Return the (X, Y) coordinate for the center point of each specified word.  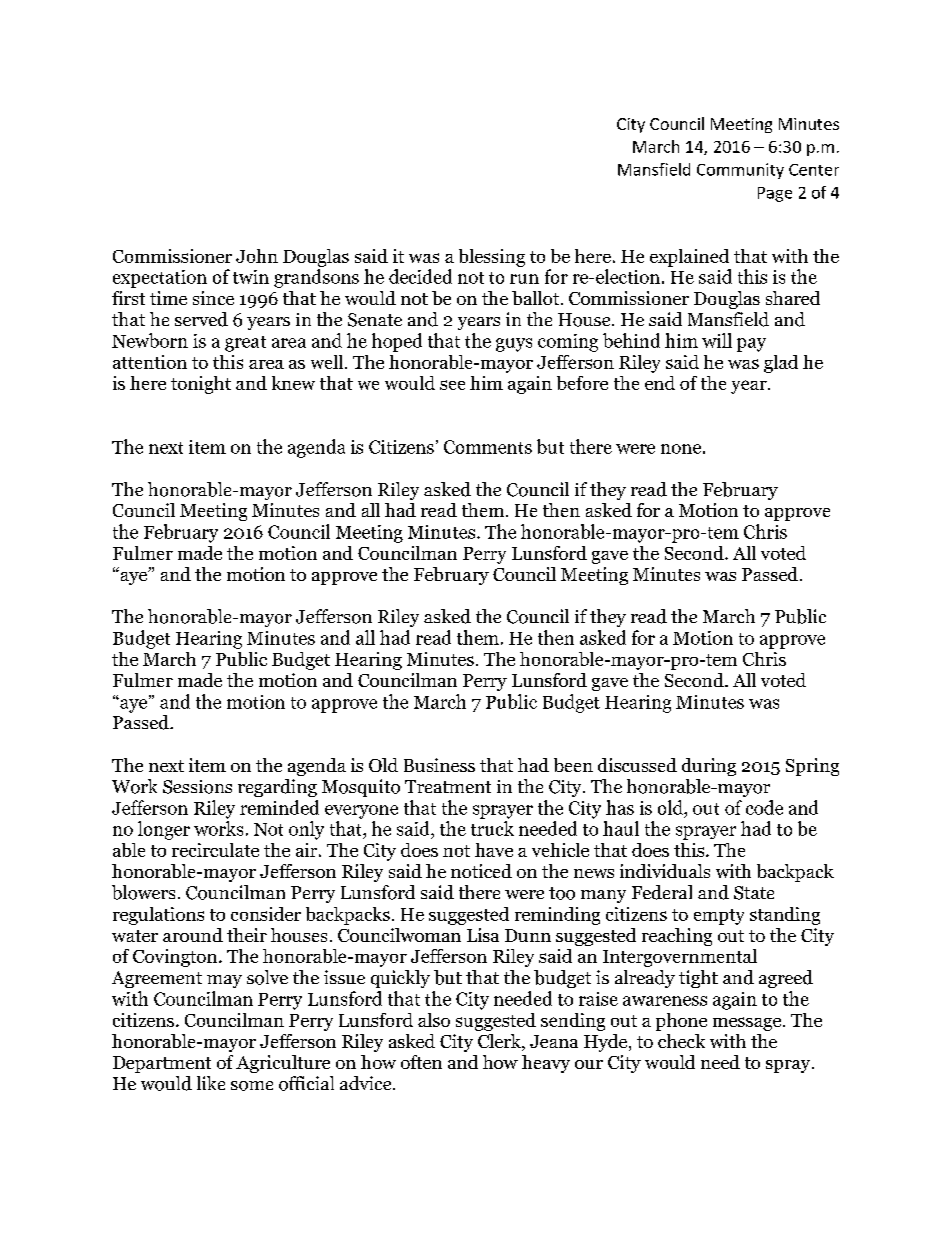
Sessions (197, 787)
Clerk (500, 1042)
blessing (492, 258)
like (211, 1083)
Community (740, 171)
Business (439, 765)
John (257, 256)
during (709, 767)
